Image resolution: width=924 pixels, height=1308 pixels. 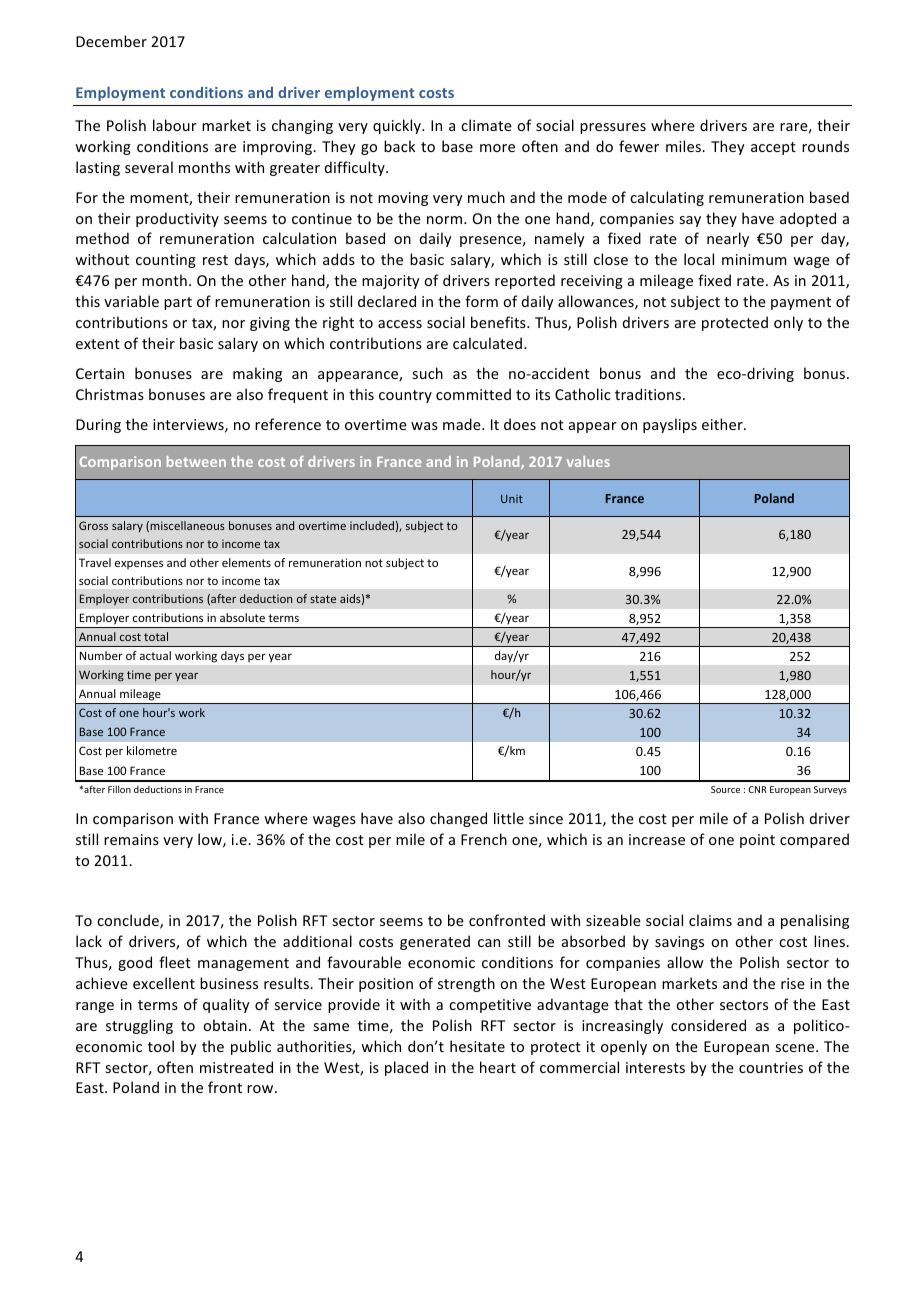 What do you see at coordinates (512, 499) in the image?
I see `Unit` at bounding box center [512, 499].
